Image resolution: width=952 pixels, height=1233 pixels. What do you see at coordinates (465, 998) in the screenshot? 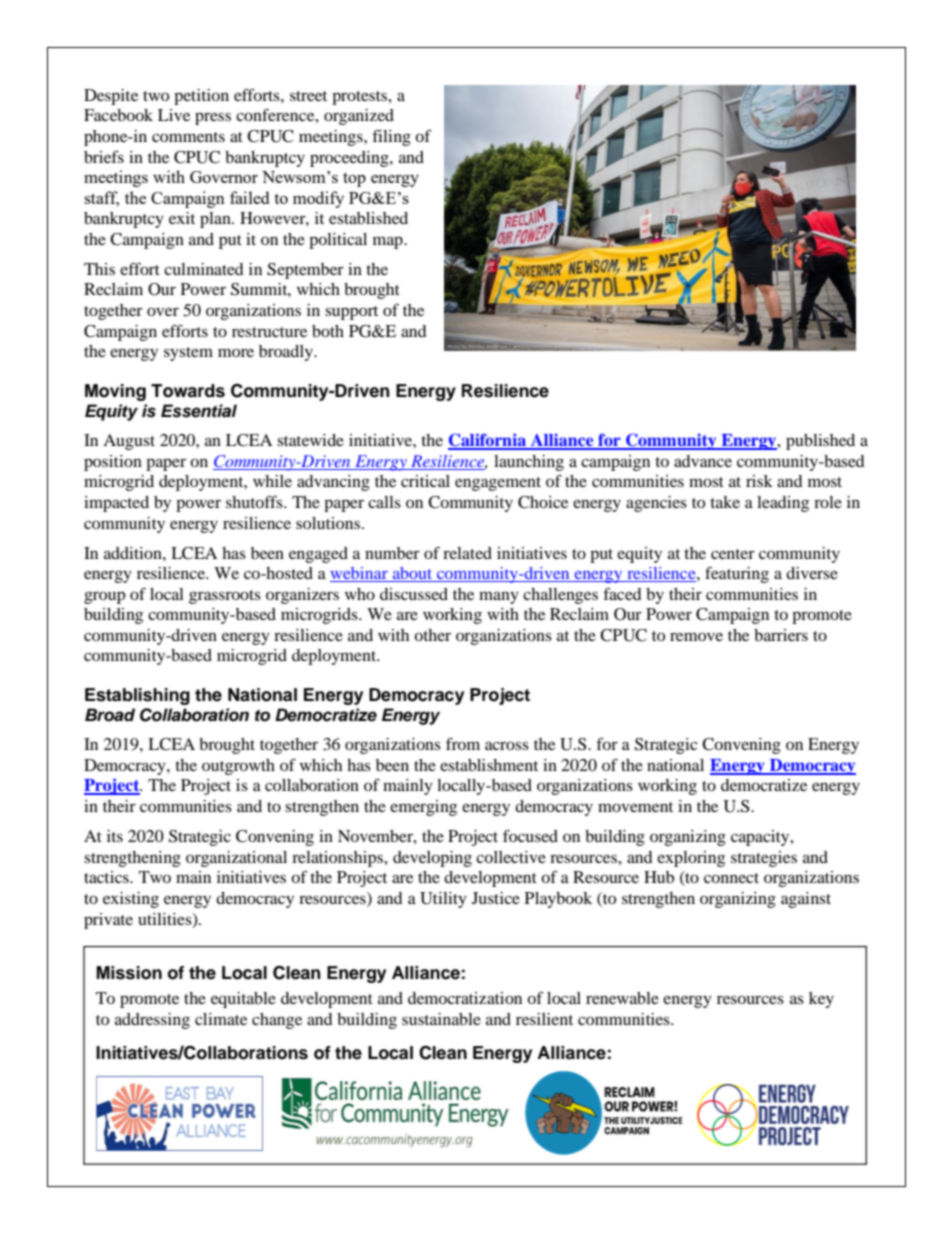
I see `democratization` at bounding box center [465, 998].
